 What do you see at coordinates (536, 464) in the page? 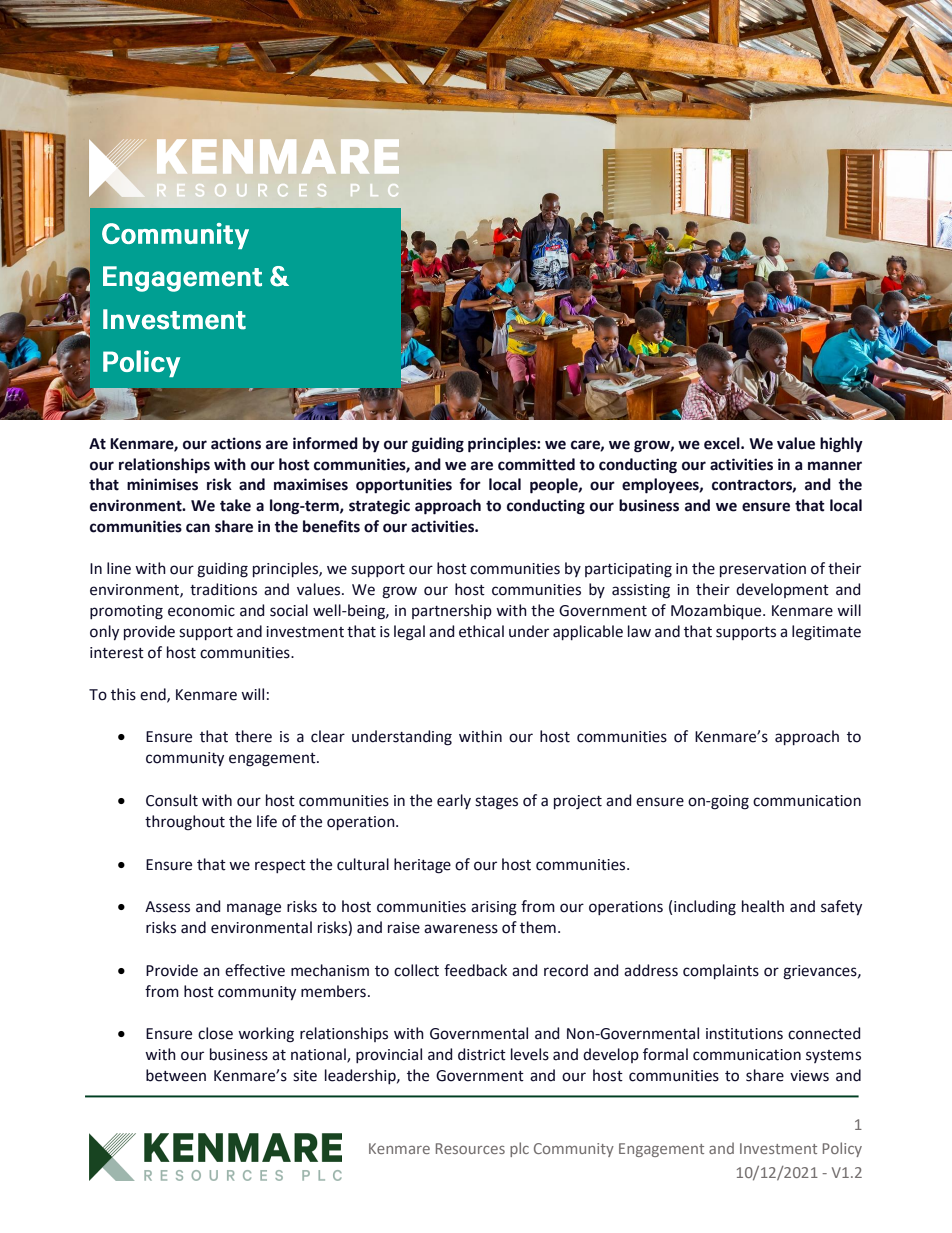
I see `committed` at bounding box center [536, 464].
